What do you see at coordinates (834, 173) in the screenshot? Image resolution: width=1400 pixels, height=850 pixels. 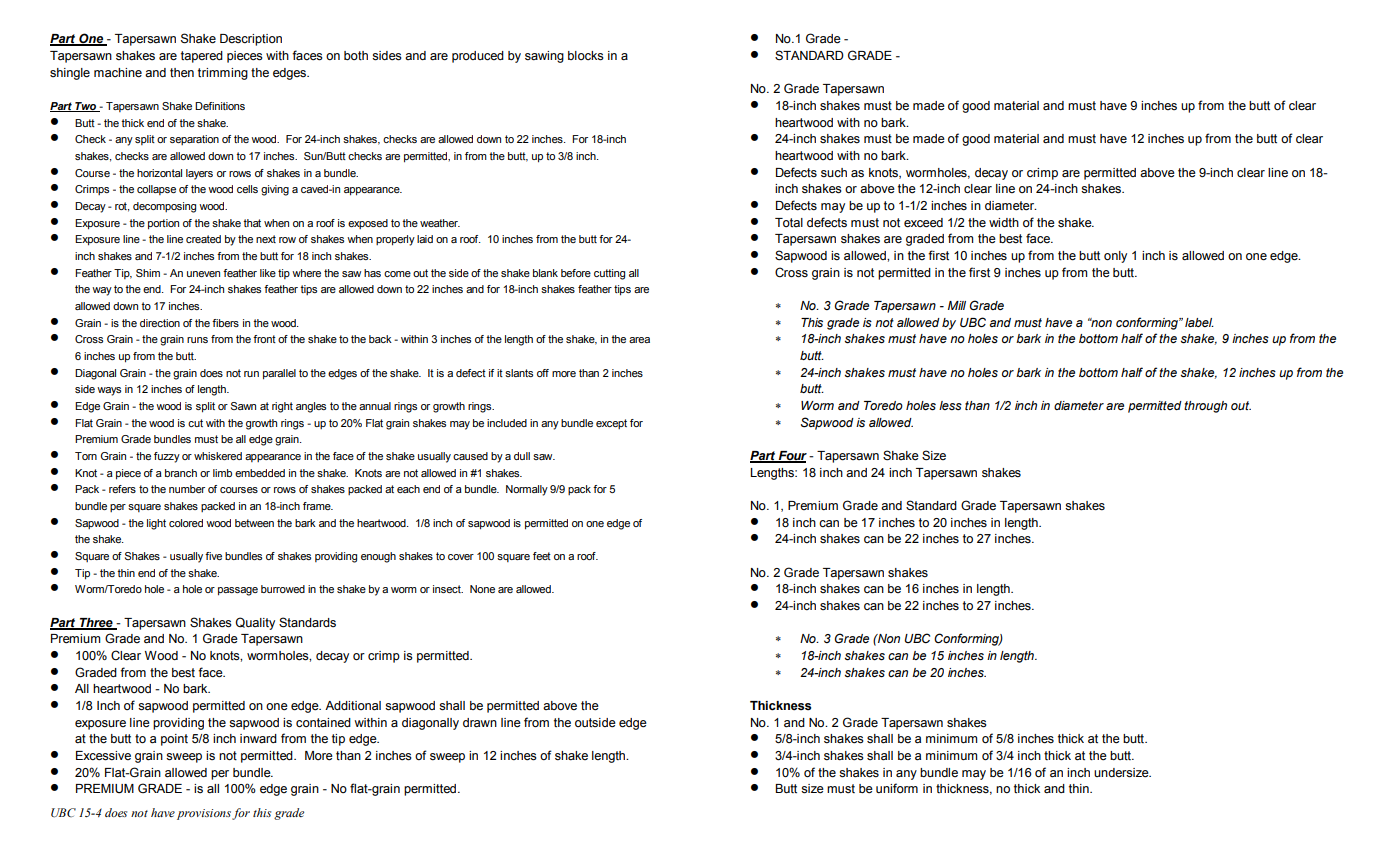 I see `such` at bounding box center [834, 173].
